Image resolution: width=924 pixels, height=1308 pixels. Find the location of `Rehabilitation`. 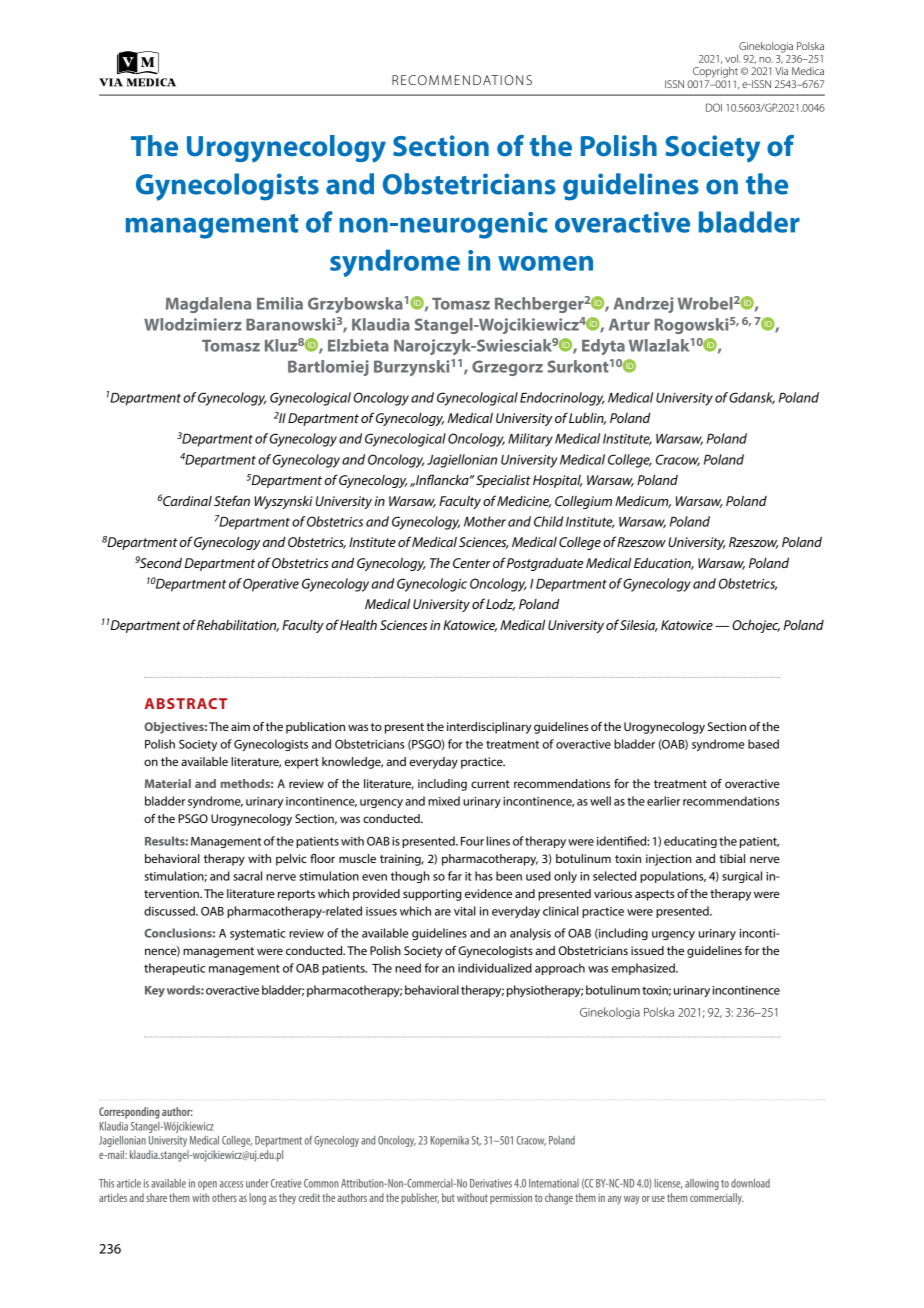

Rehabilitation is located at coordinates (238, 626).
